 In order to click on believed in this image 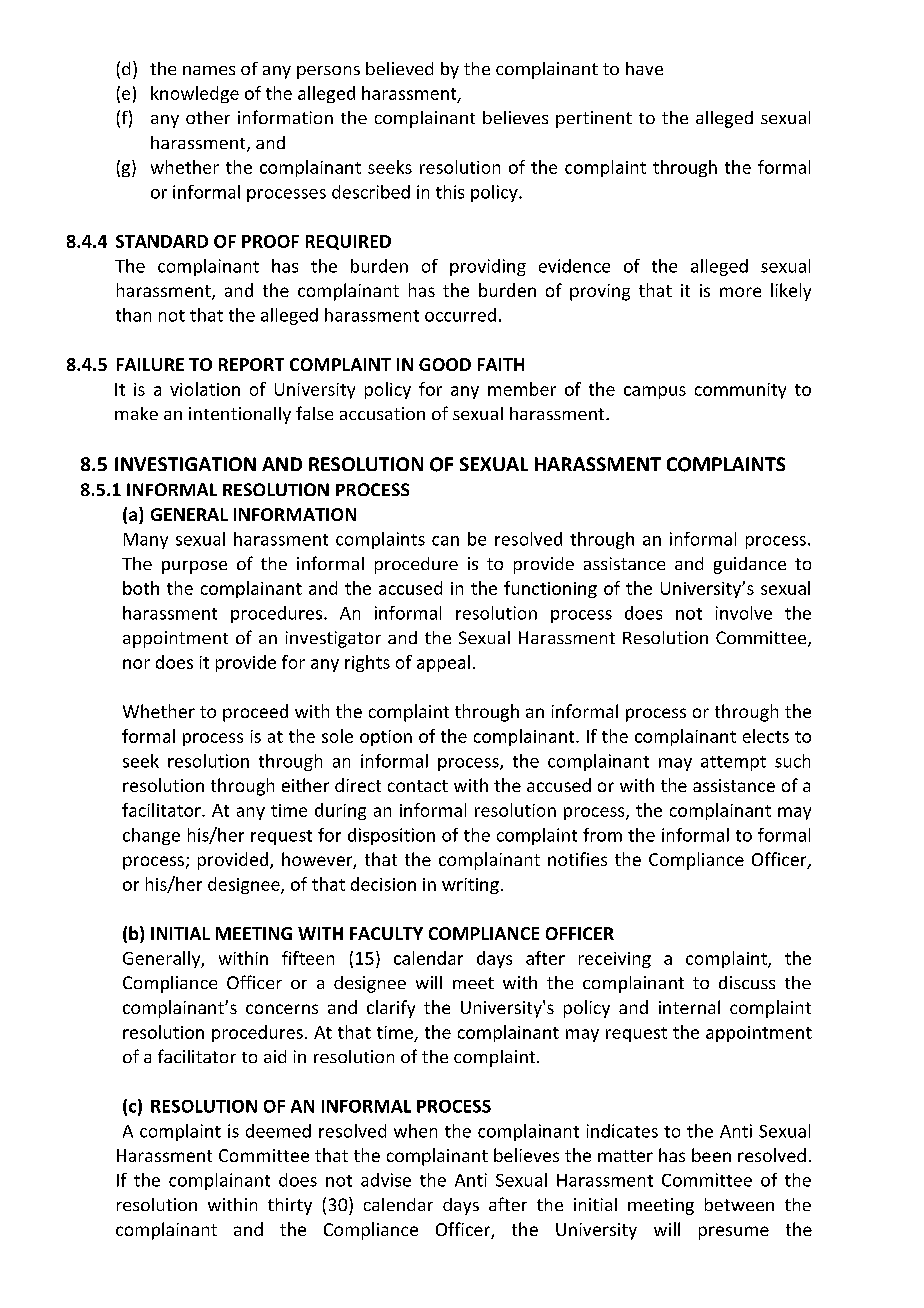, I will do `click(399, 68)`.
